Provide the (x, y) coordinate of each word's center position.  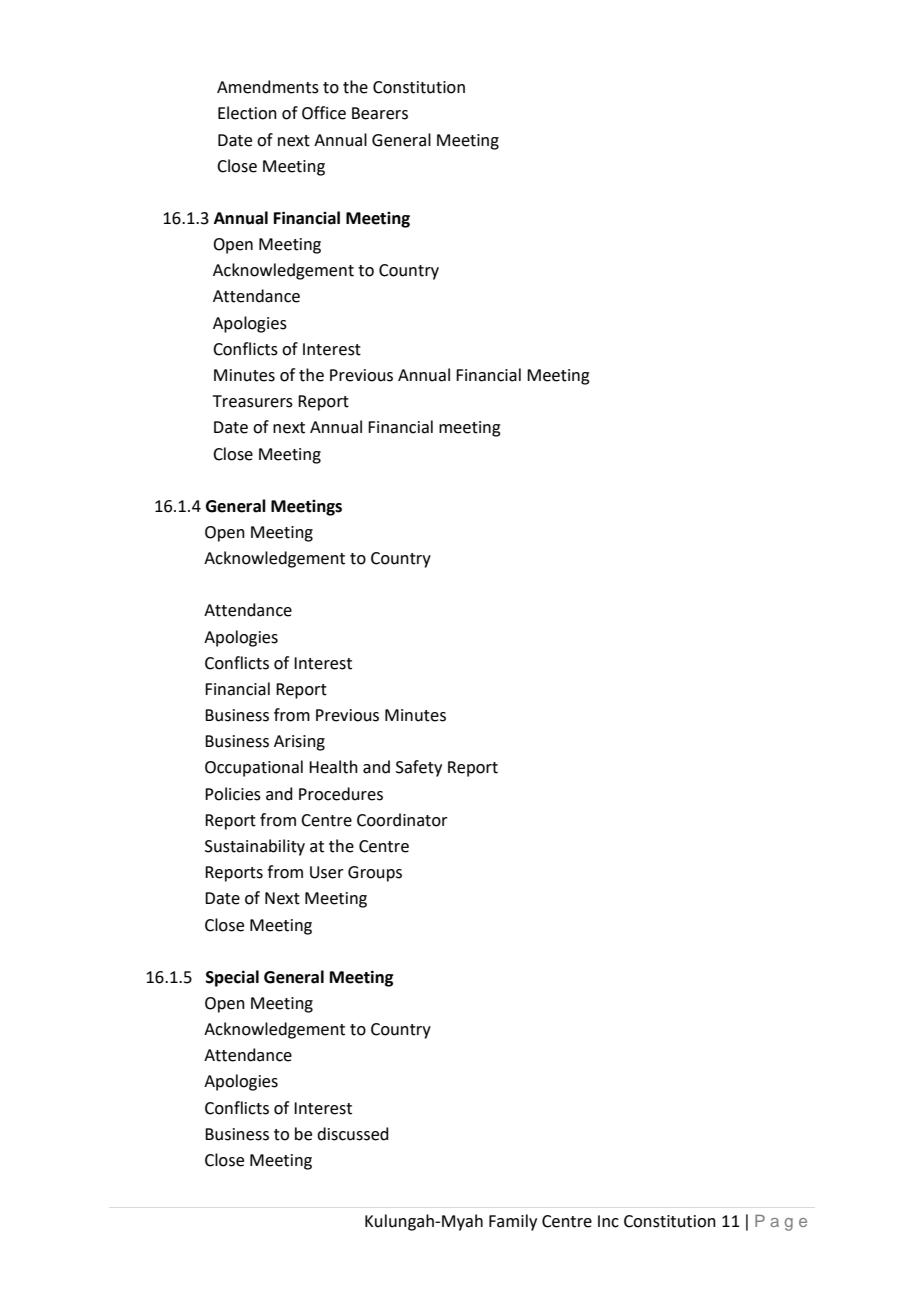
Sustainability (255, 847)
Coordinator (402, 820)
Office (324, 113)
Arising (299, 743)
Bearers (380, 113)
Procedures (341, 794)
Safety (419, 768)
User (327, 872)
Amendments (268, 87)
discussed (353, 1134)
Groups (375, 874)
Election (247, 113)
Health (333, 767)
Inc (608, 1221)
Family (513, 1222)
